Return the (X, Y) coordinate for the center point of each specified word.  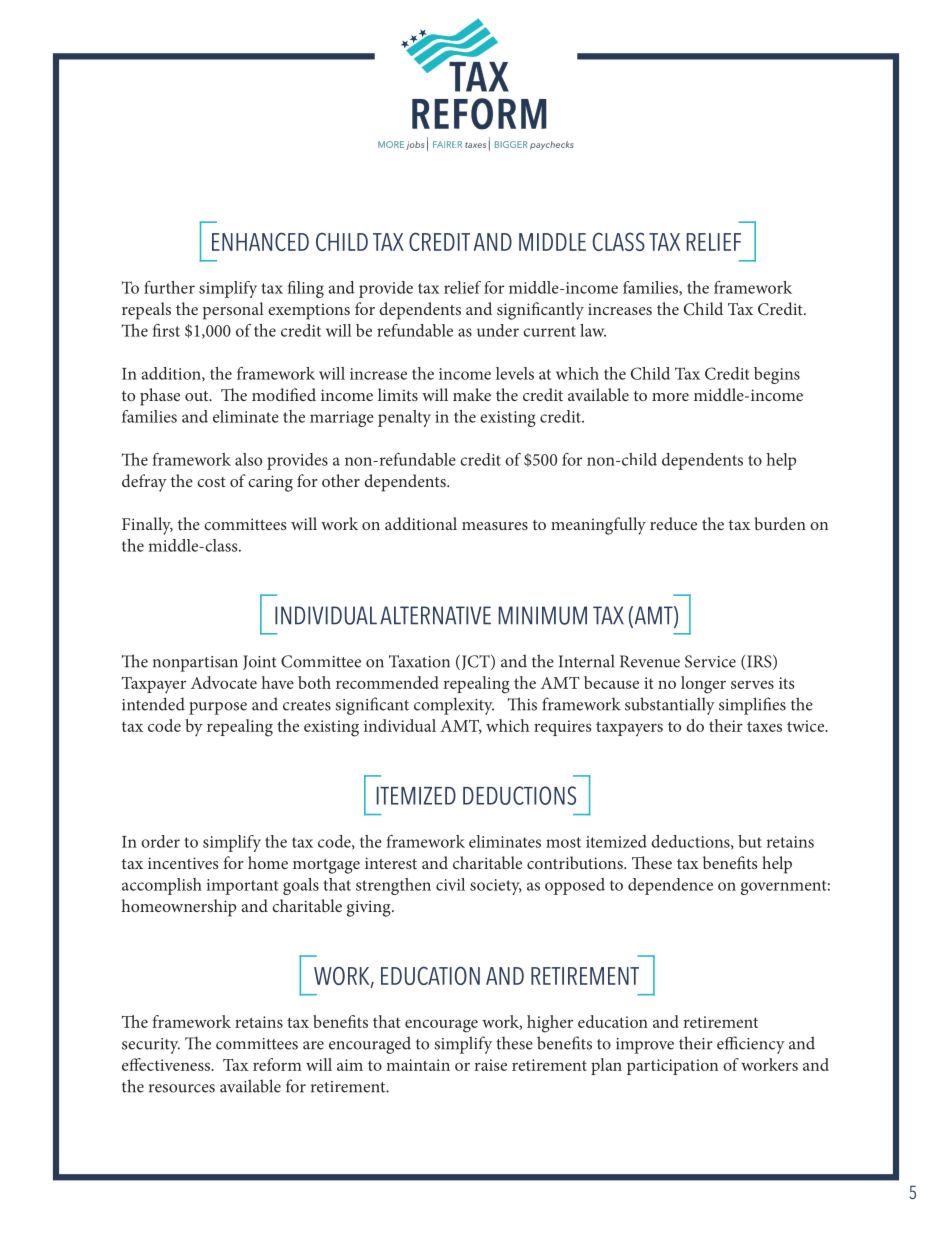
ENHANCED (260, 241)
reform (277, 1064)
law (593, 330)
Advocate (224, 682)
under (498, 330)
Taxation (419, 661)
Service (710, 661)
